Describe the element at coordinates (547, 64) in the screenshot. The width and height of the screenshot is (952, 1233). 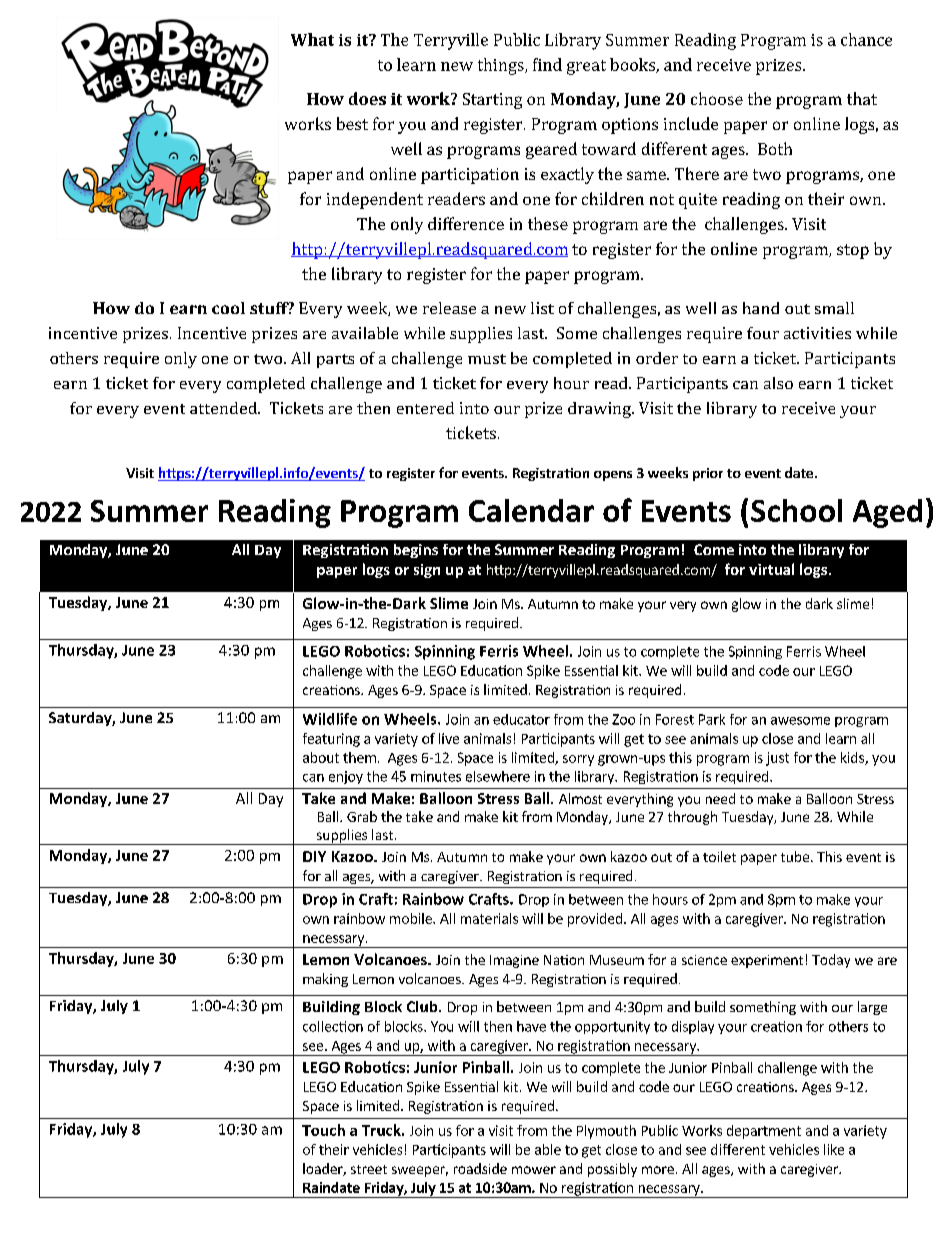
I see `find` at that location.
